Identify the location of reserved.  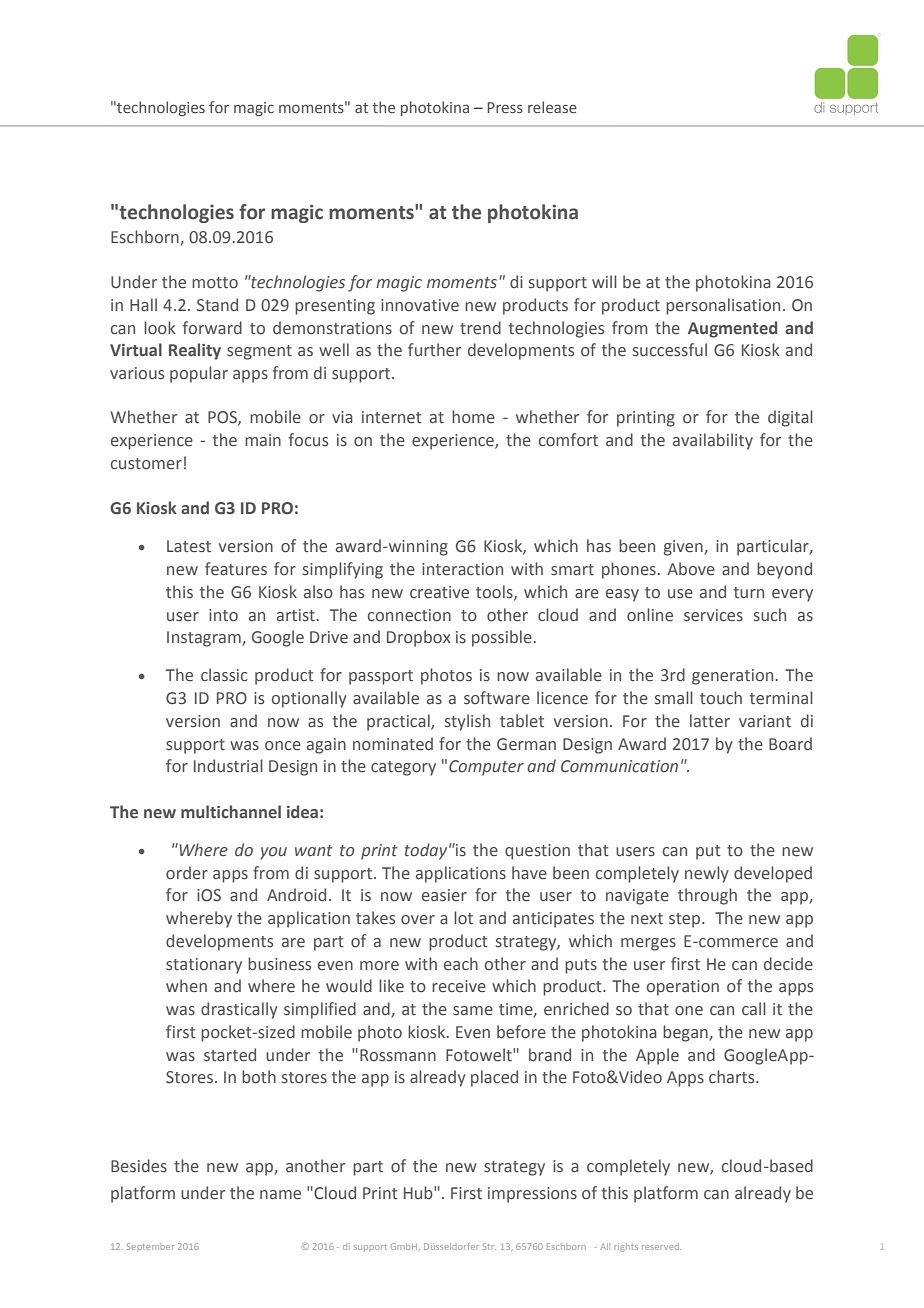
(661, 1246).
